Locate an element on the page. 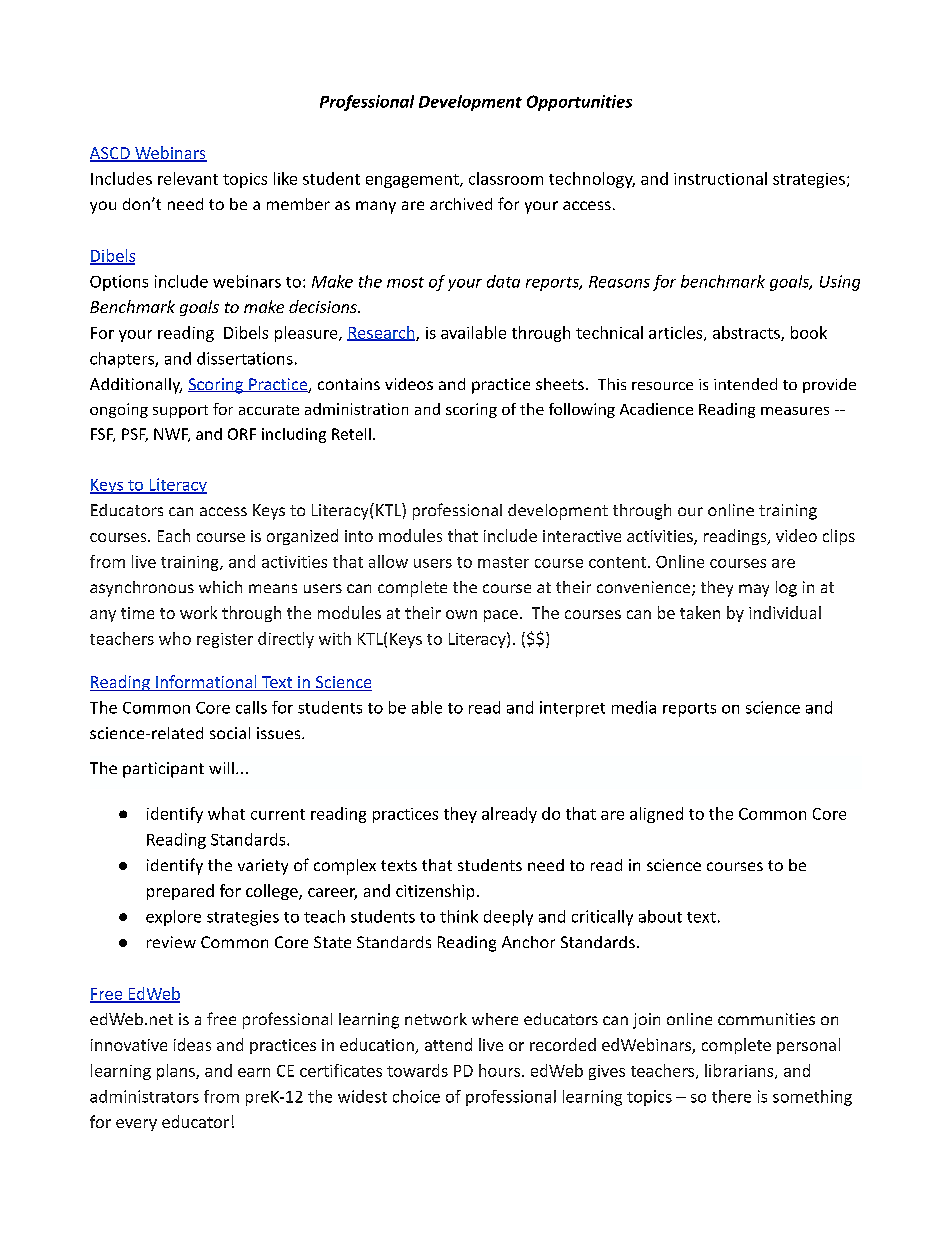 The width and height of the image is (952, 1233). classroom is located at coordinates (506, 178).
